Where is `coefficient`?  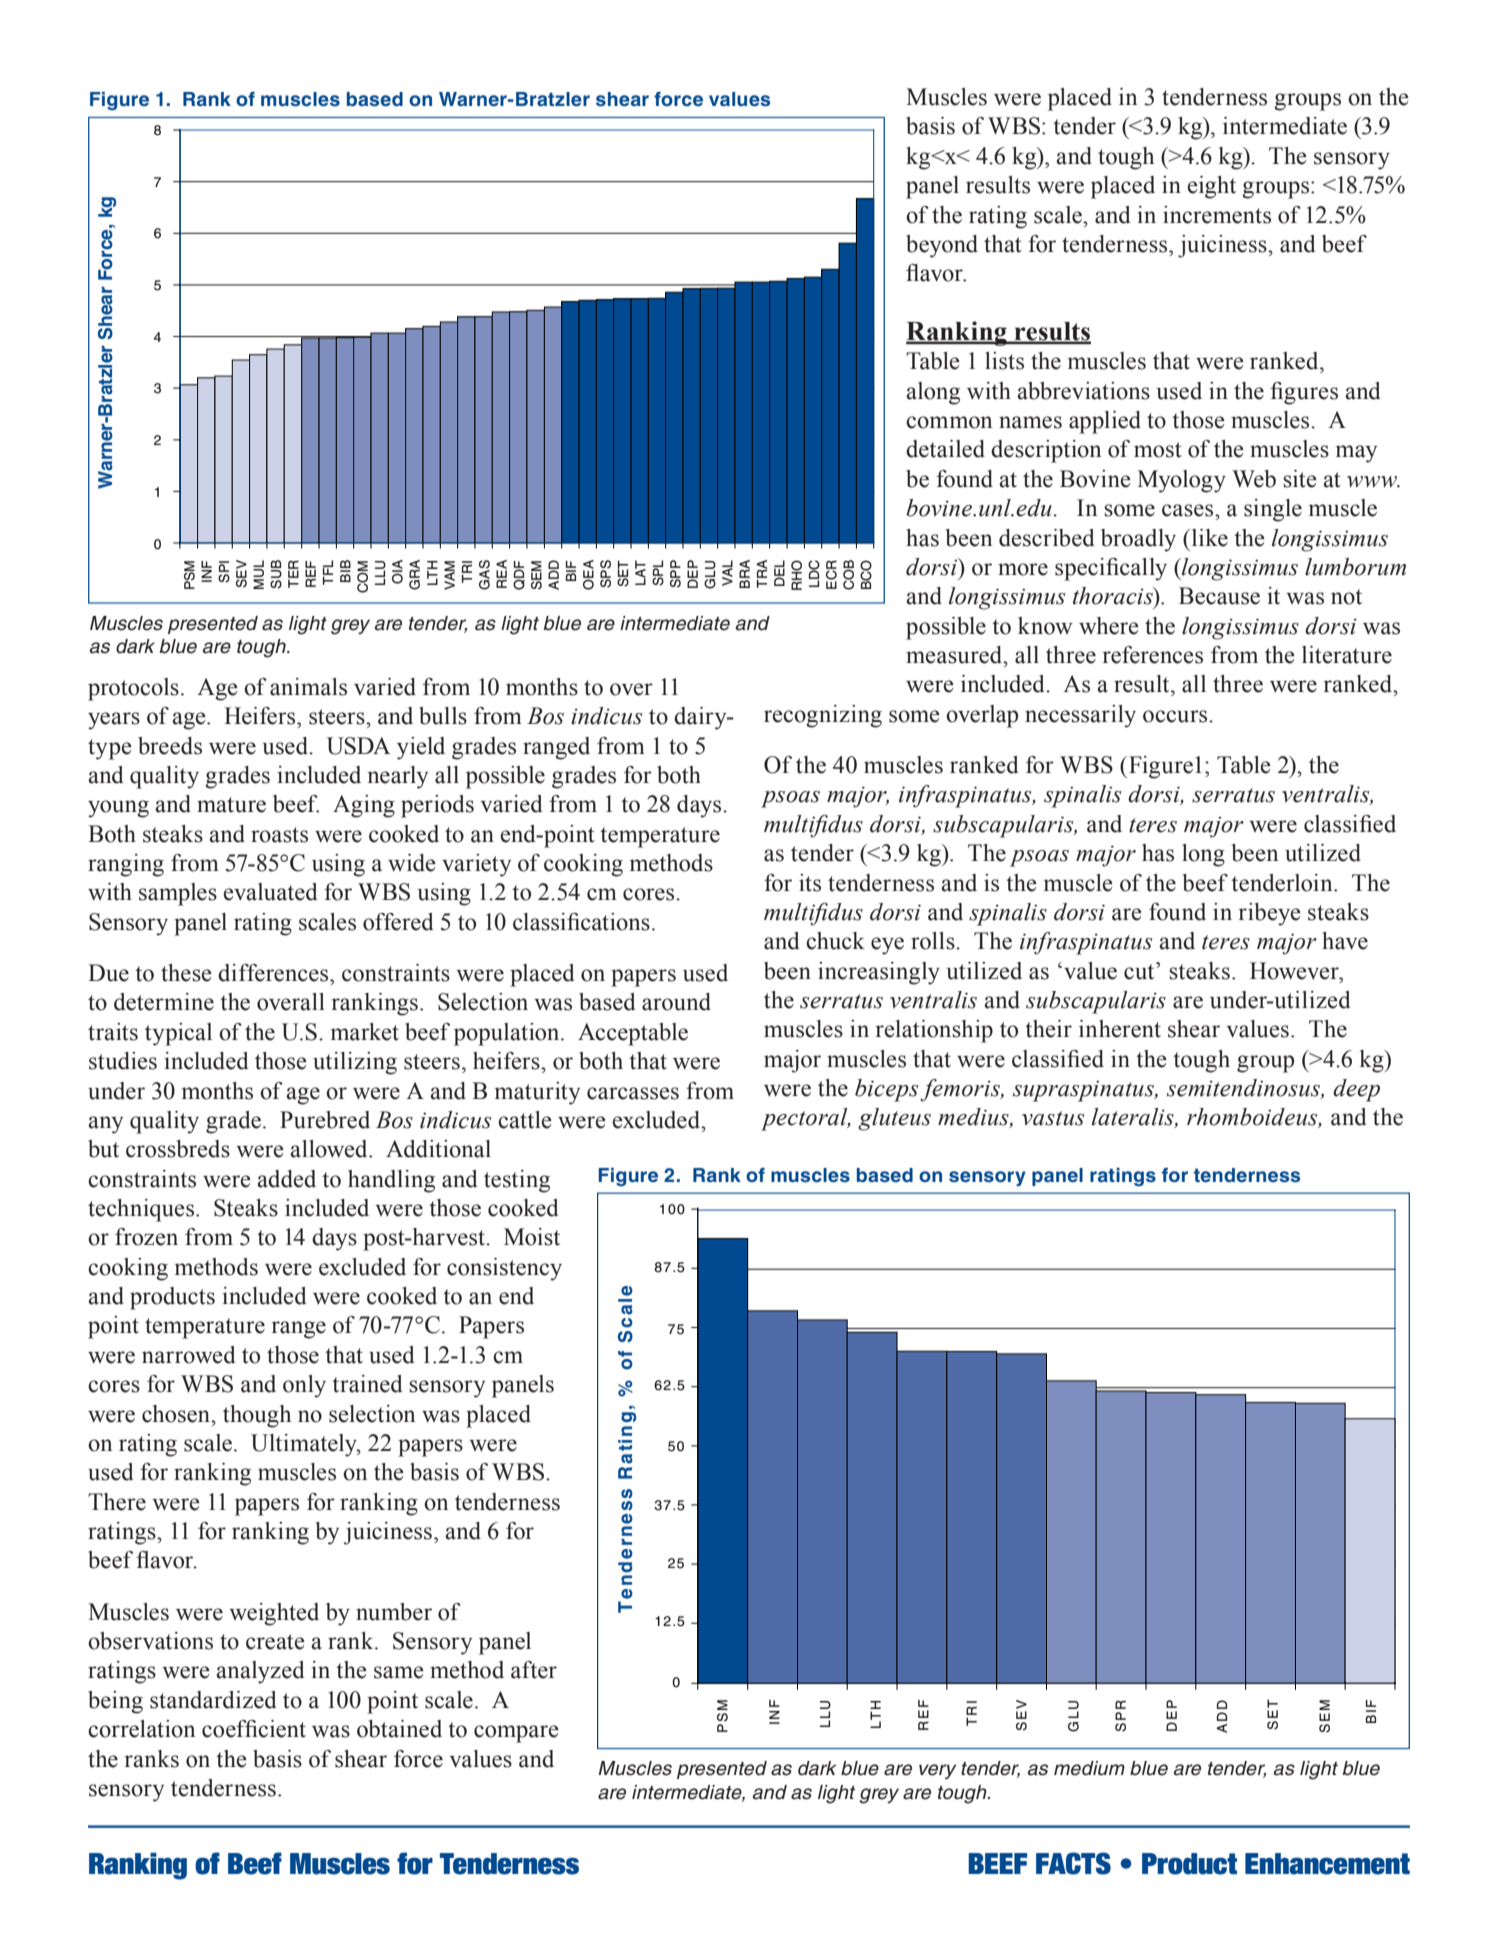 coefficient is located at coordinates (254, 1729).
